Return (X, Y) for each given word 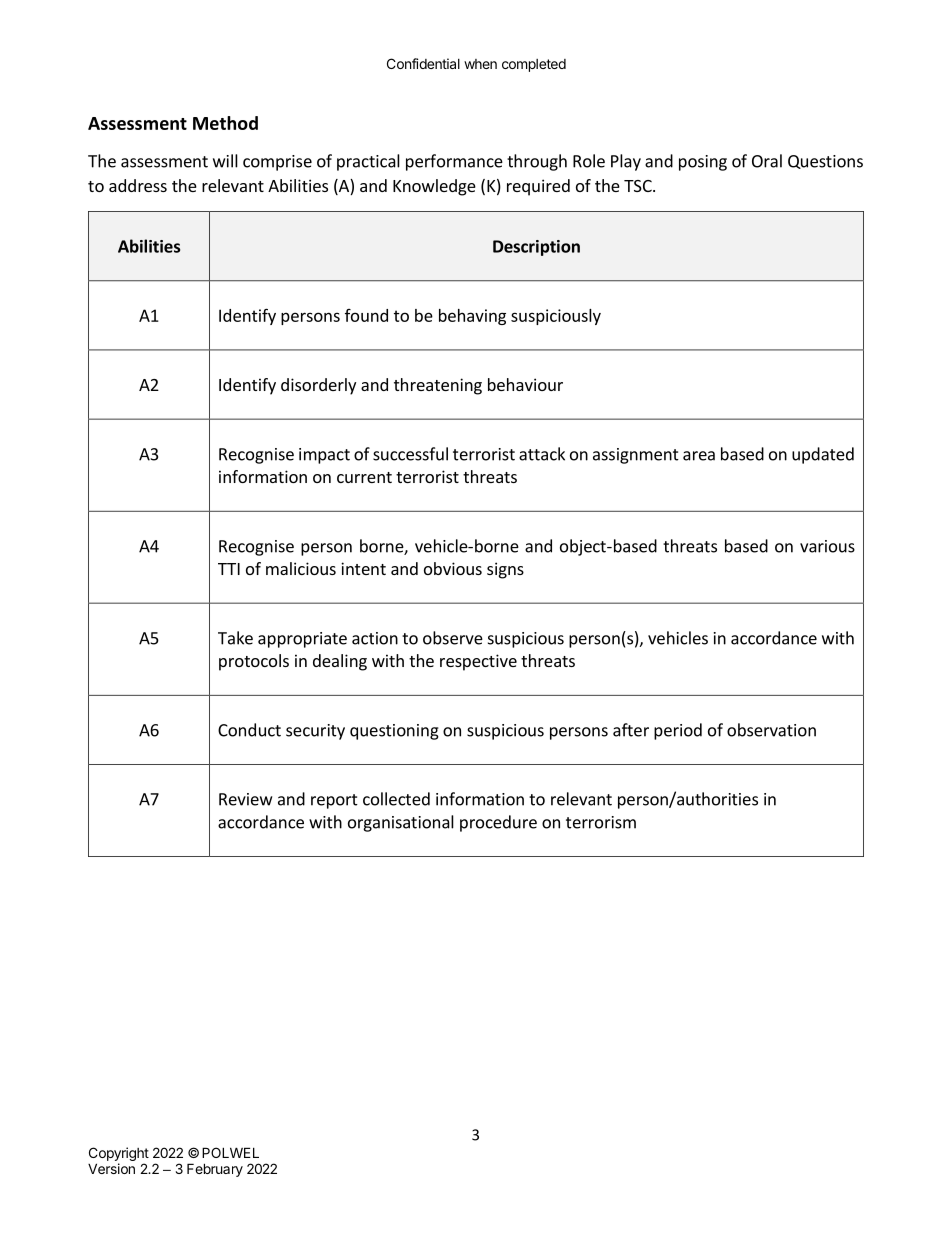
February (215, 1170)
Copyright (119, 1155)
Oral (767, 161)
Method (225, 123)
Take (235, 638)
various (827, 546)
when (480, 64)
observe (453, 638)
